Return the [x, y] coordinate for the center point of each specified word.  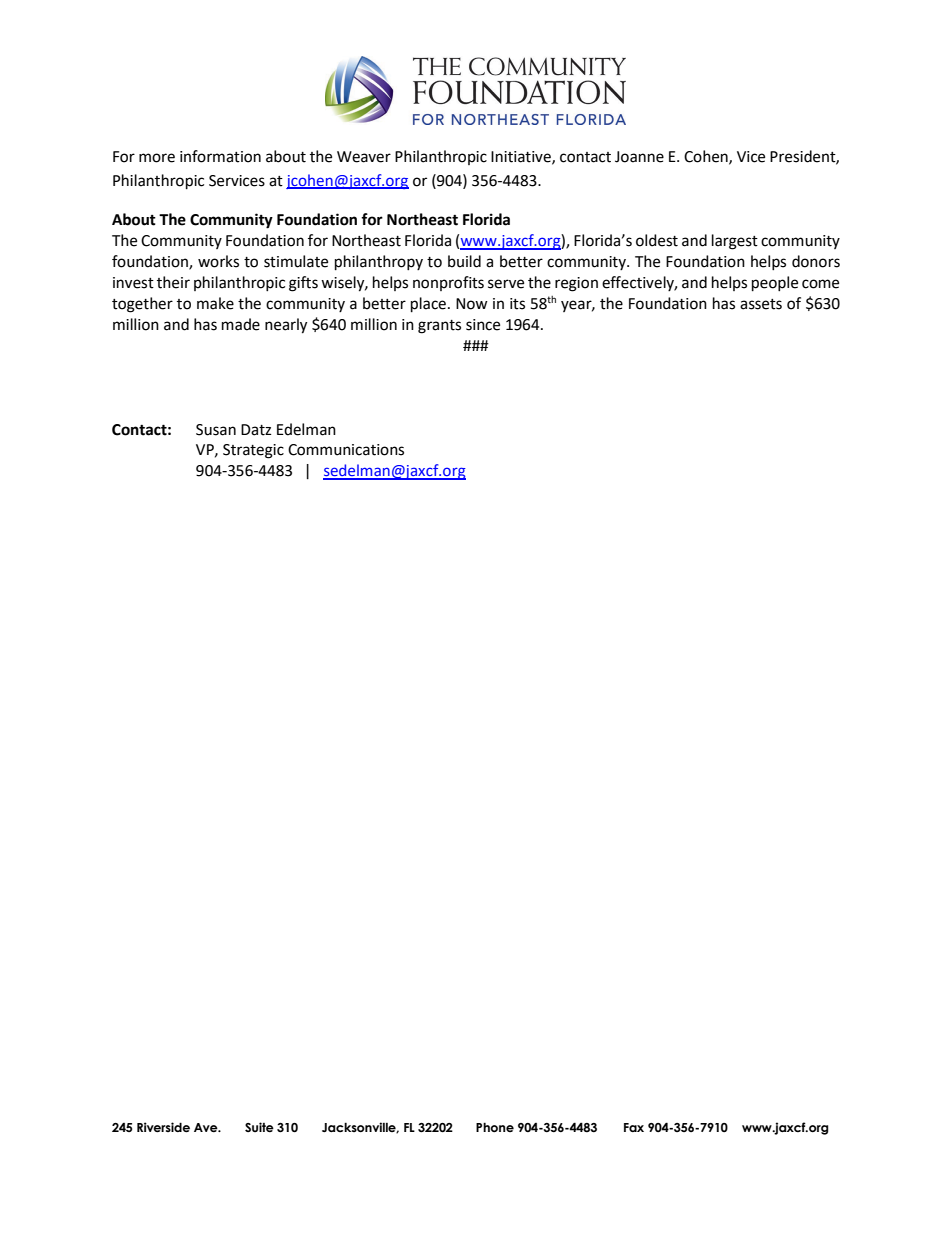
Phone [495, 1127]
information [220, 156]
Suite [259, 1127]
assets [761, 304]
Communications [346, 450]
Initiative [522, 157]
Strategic [253, 451]
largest [735, 242]
